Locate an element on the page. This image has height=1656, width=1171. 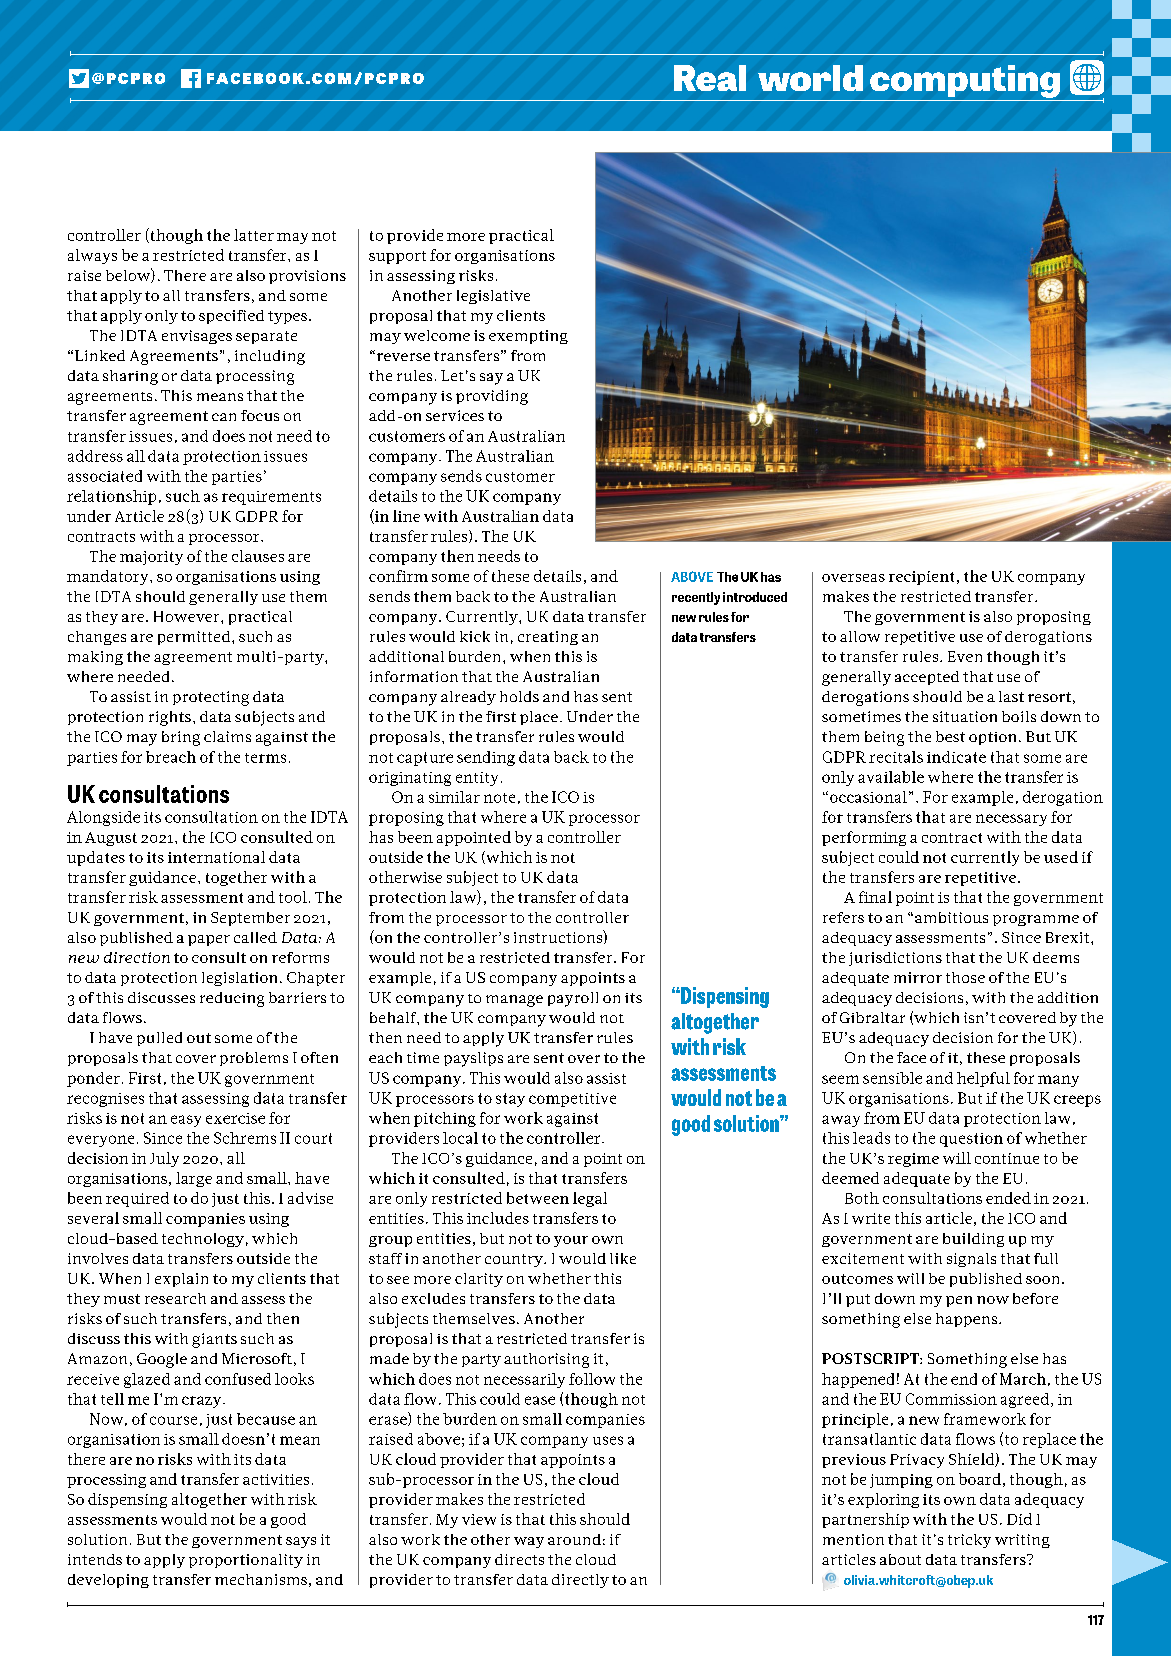
around is located at coordinates (574, 1539).
